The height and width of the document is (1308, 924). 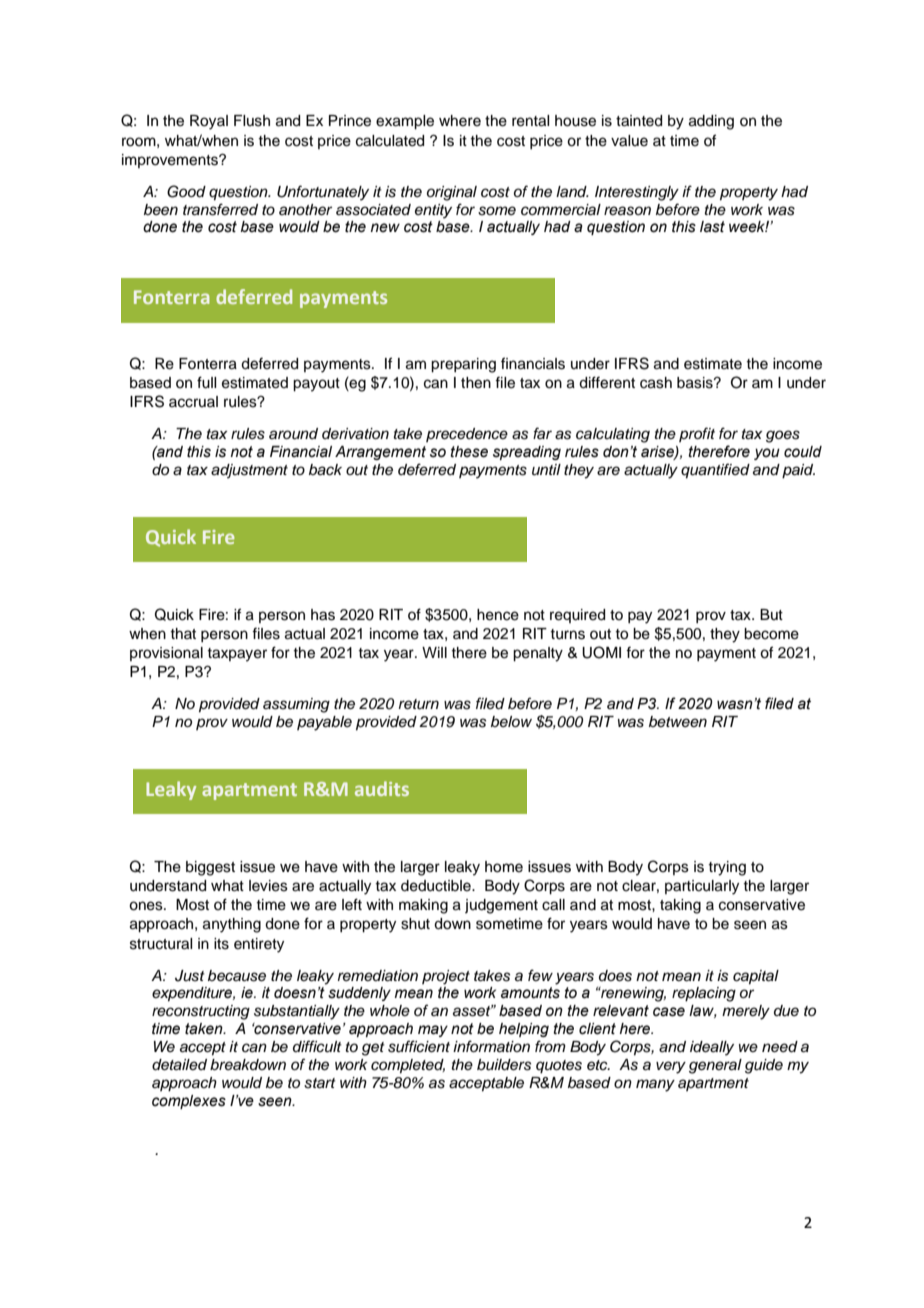 I want to click on below, so click(x=511, y=721).
